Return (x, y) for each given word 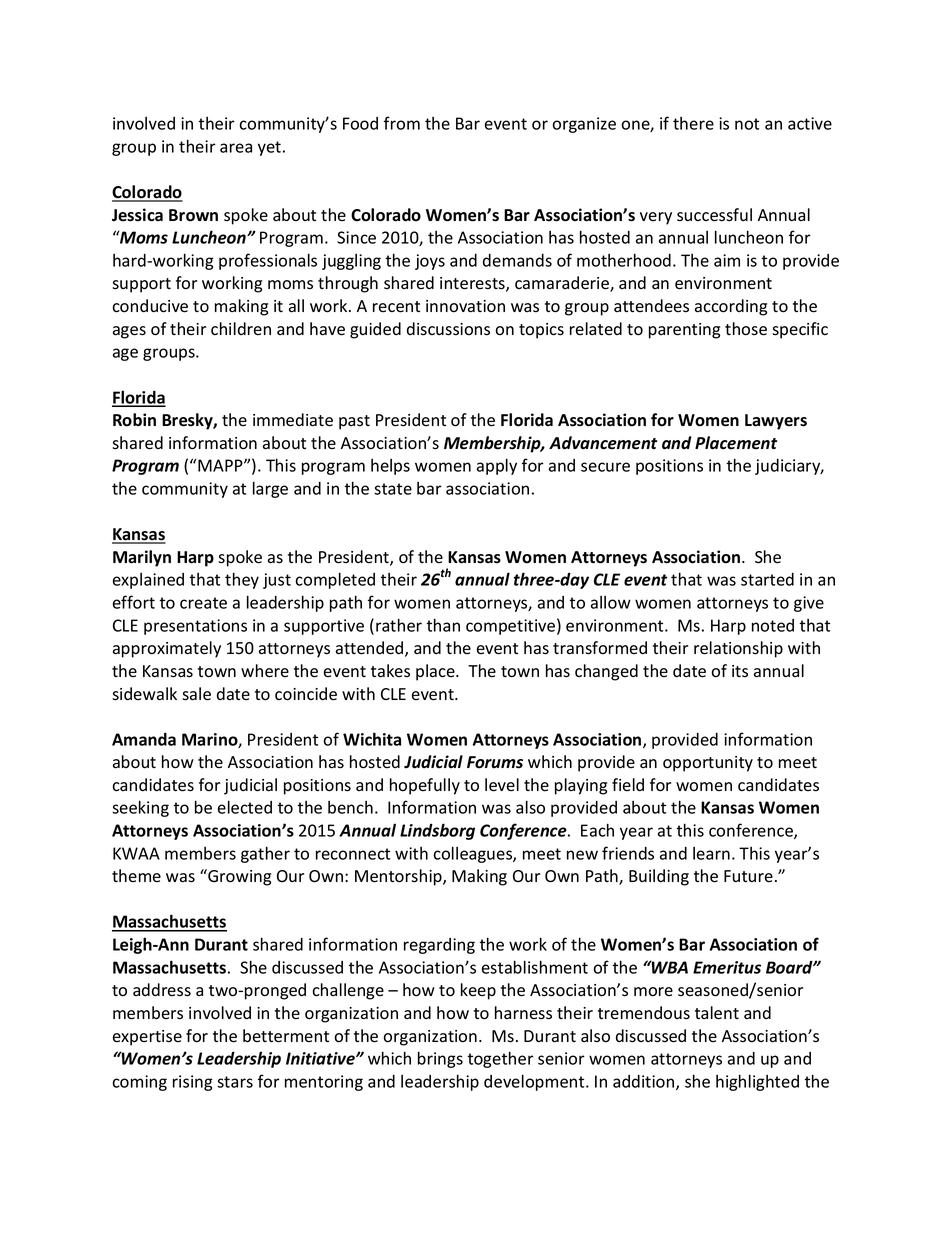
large (270, 489)
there (693, 123)
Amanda (144, 739)
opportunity (708, 764)
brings (440, 1059)
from (402, 123)
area (236, 148)
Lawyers (776, 422)
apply (497, 466)
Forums (495, 762)
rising (193, 1083)
